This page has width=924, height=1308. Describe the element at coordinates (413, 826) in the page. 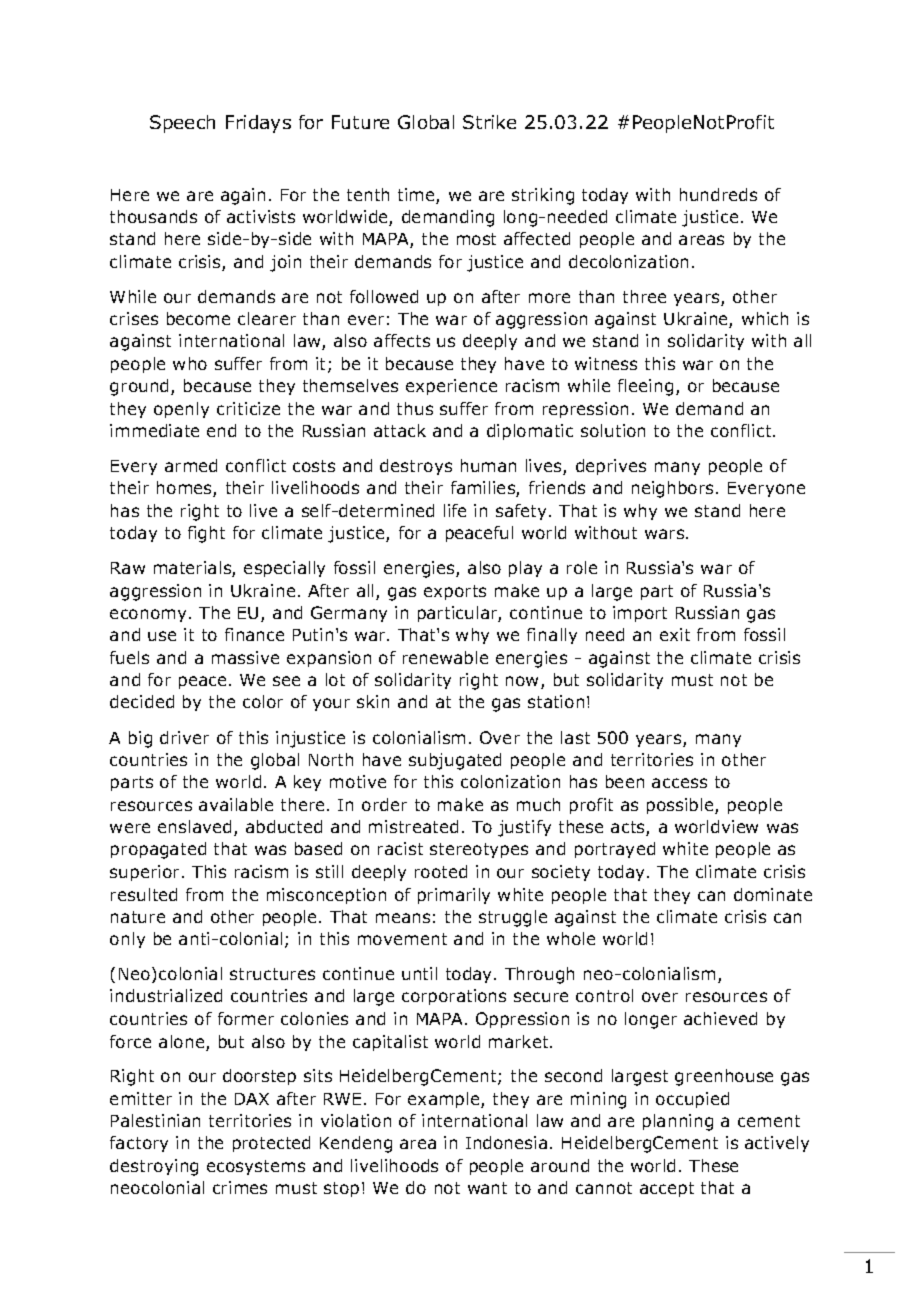

I see `mistreated` at that location.
